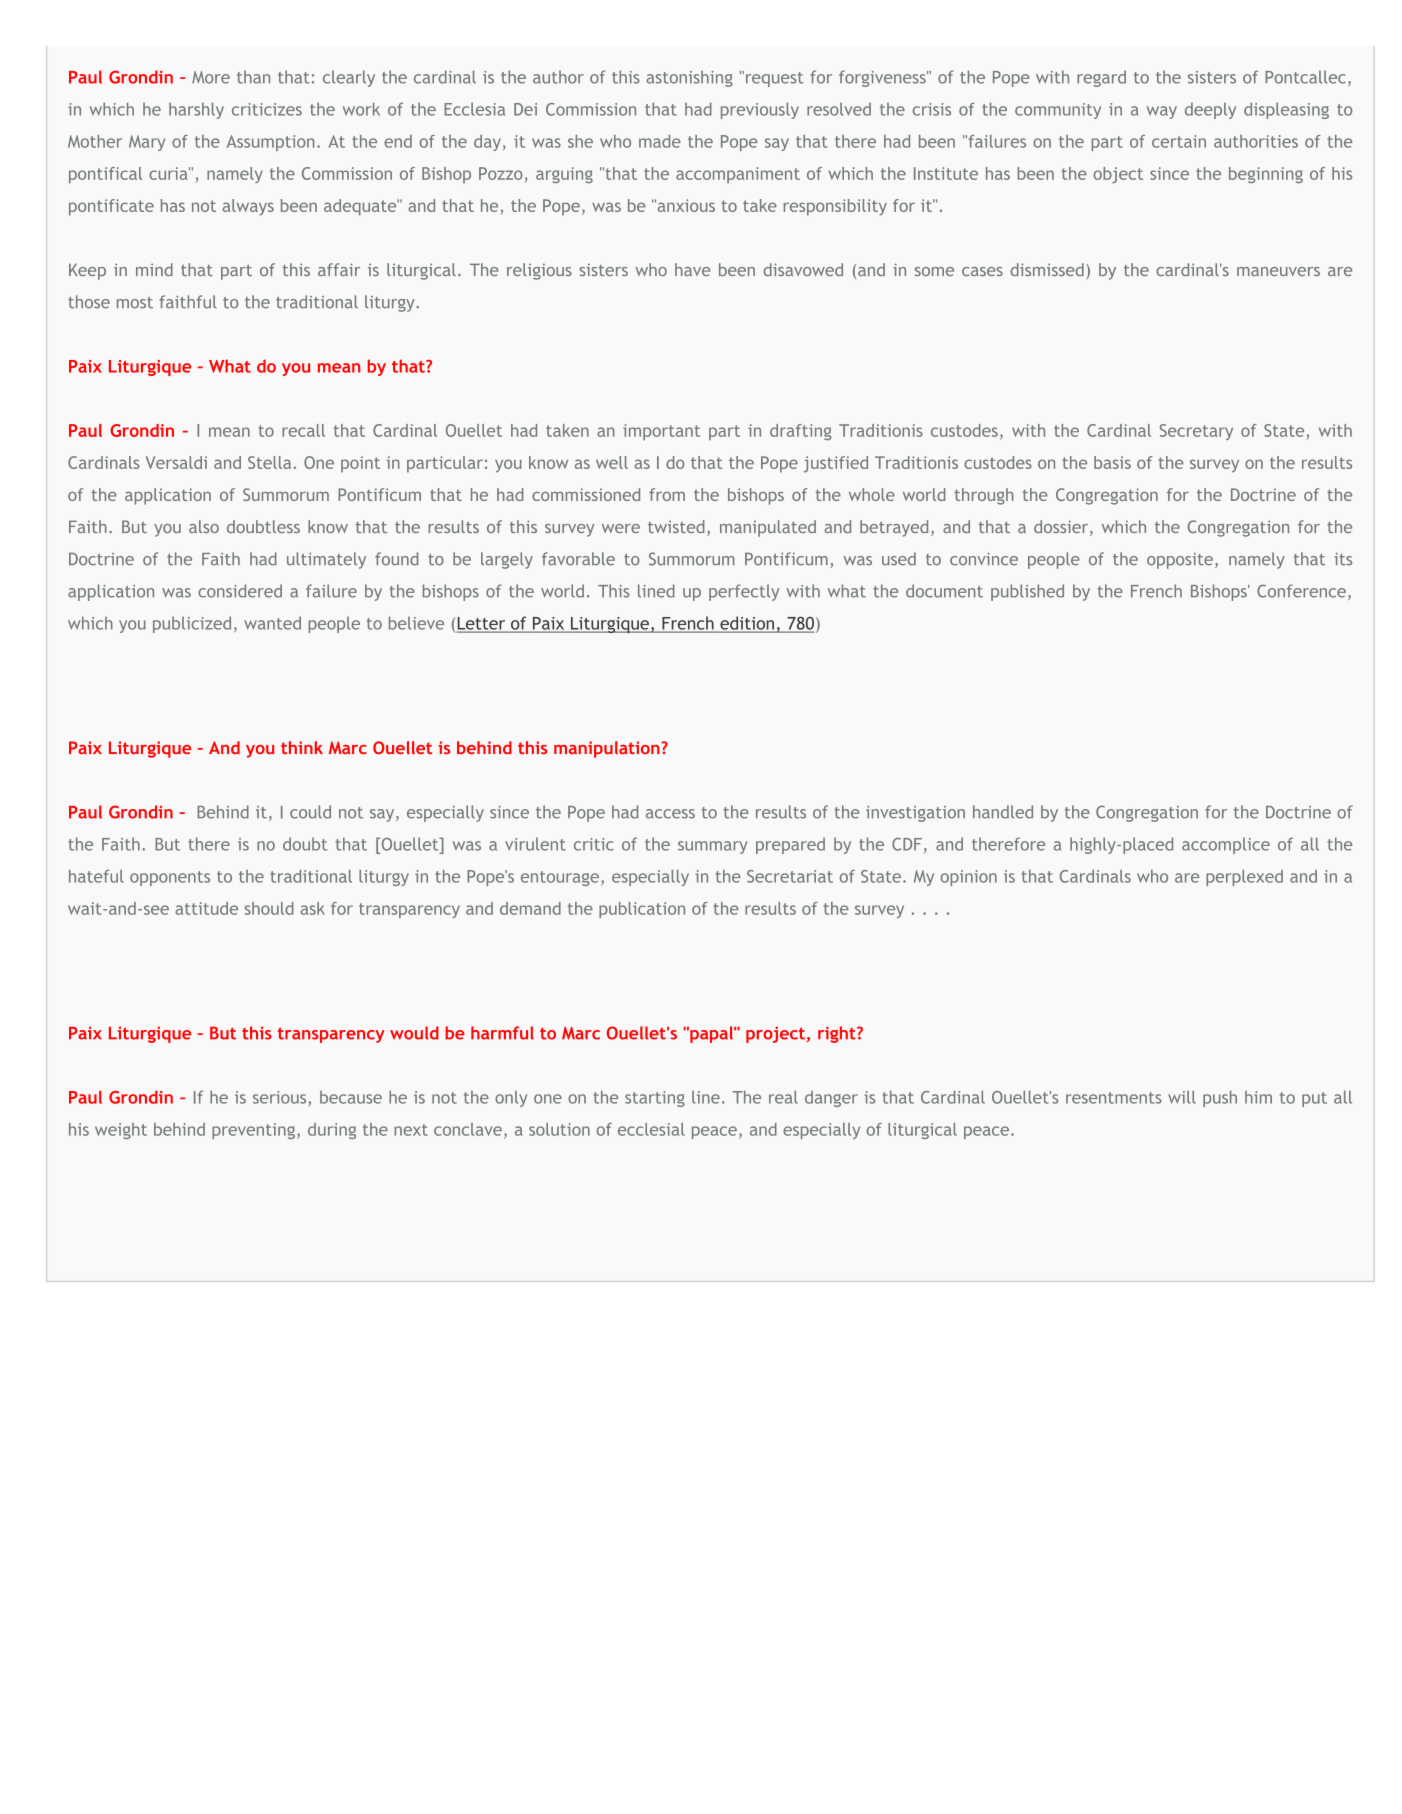 This page has height=1814, width=1402. I want to click on serious, so click(279, 1097).
